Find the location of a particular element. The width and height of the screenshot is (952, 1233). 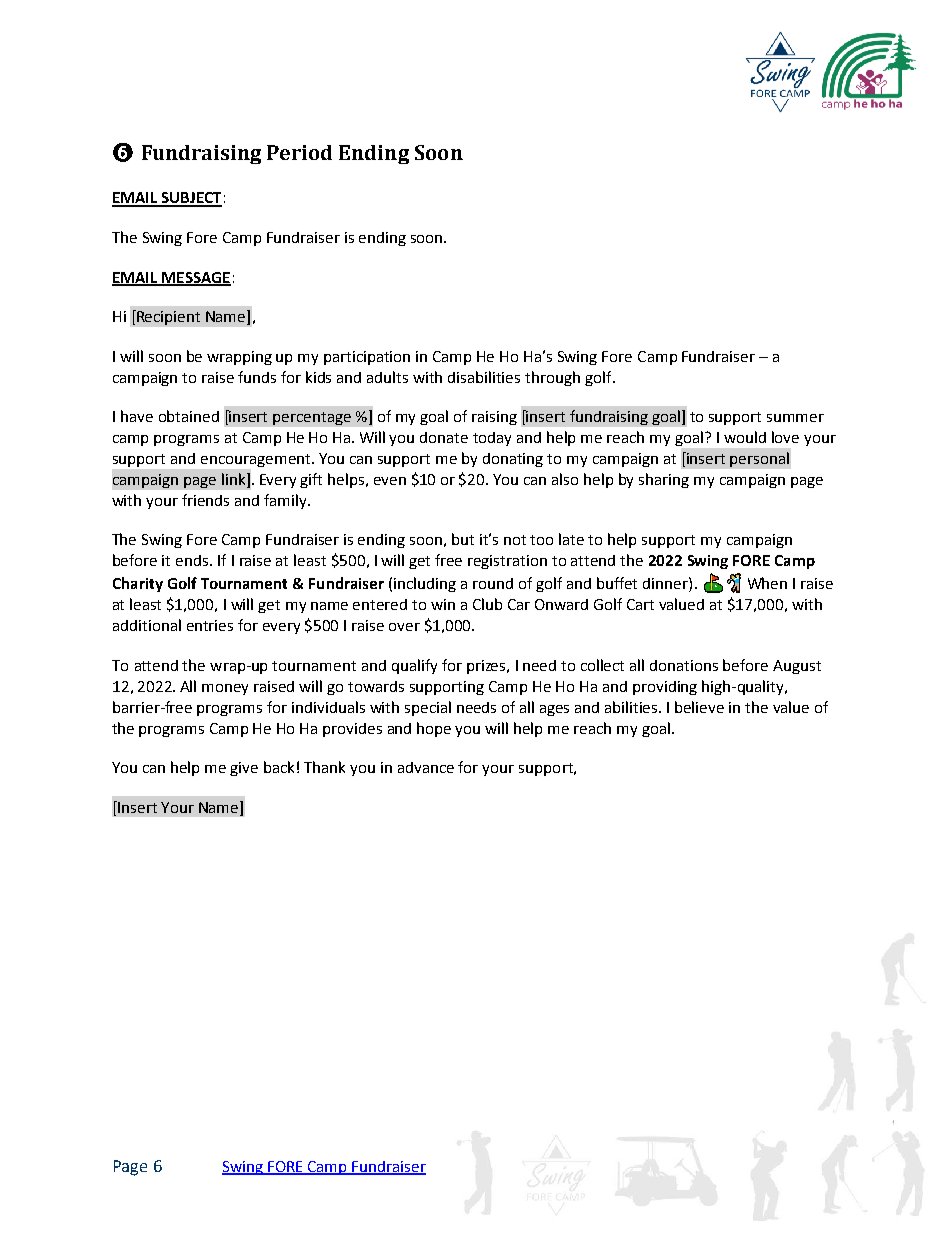

Period is located at coordinates (299, 152).
